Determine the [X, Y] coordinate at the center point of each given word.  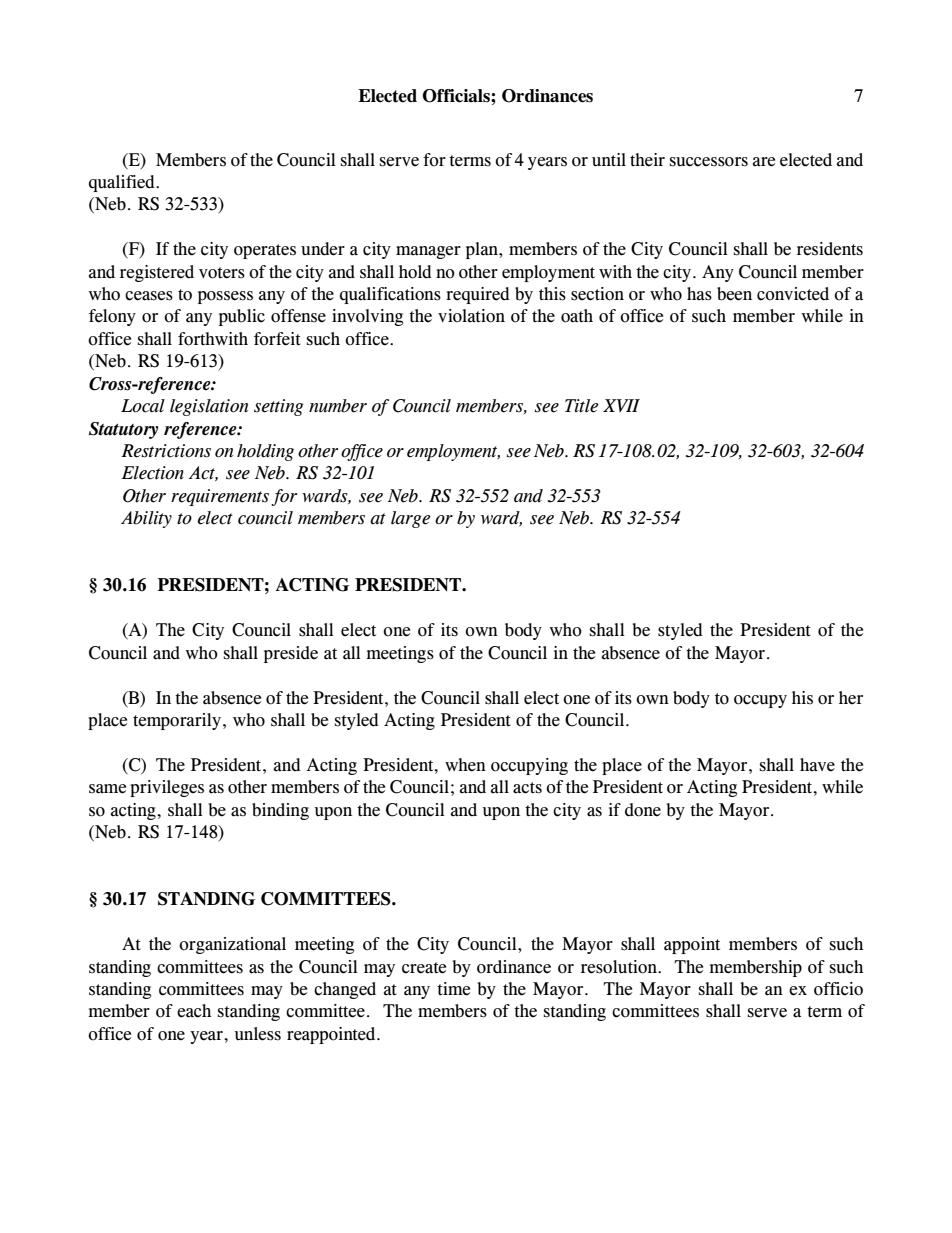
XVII [621, 405]
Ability [146, 519]
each [194, 1011]
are [764, 162]
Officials [457, 96]
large [411, 519]
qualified [123, 183]
